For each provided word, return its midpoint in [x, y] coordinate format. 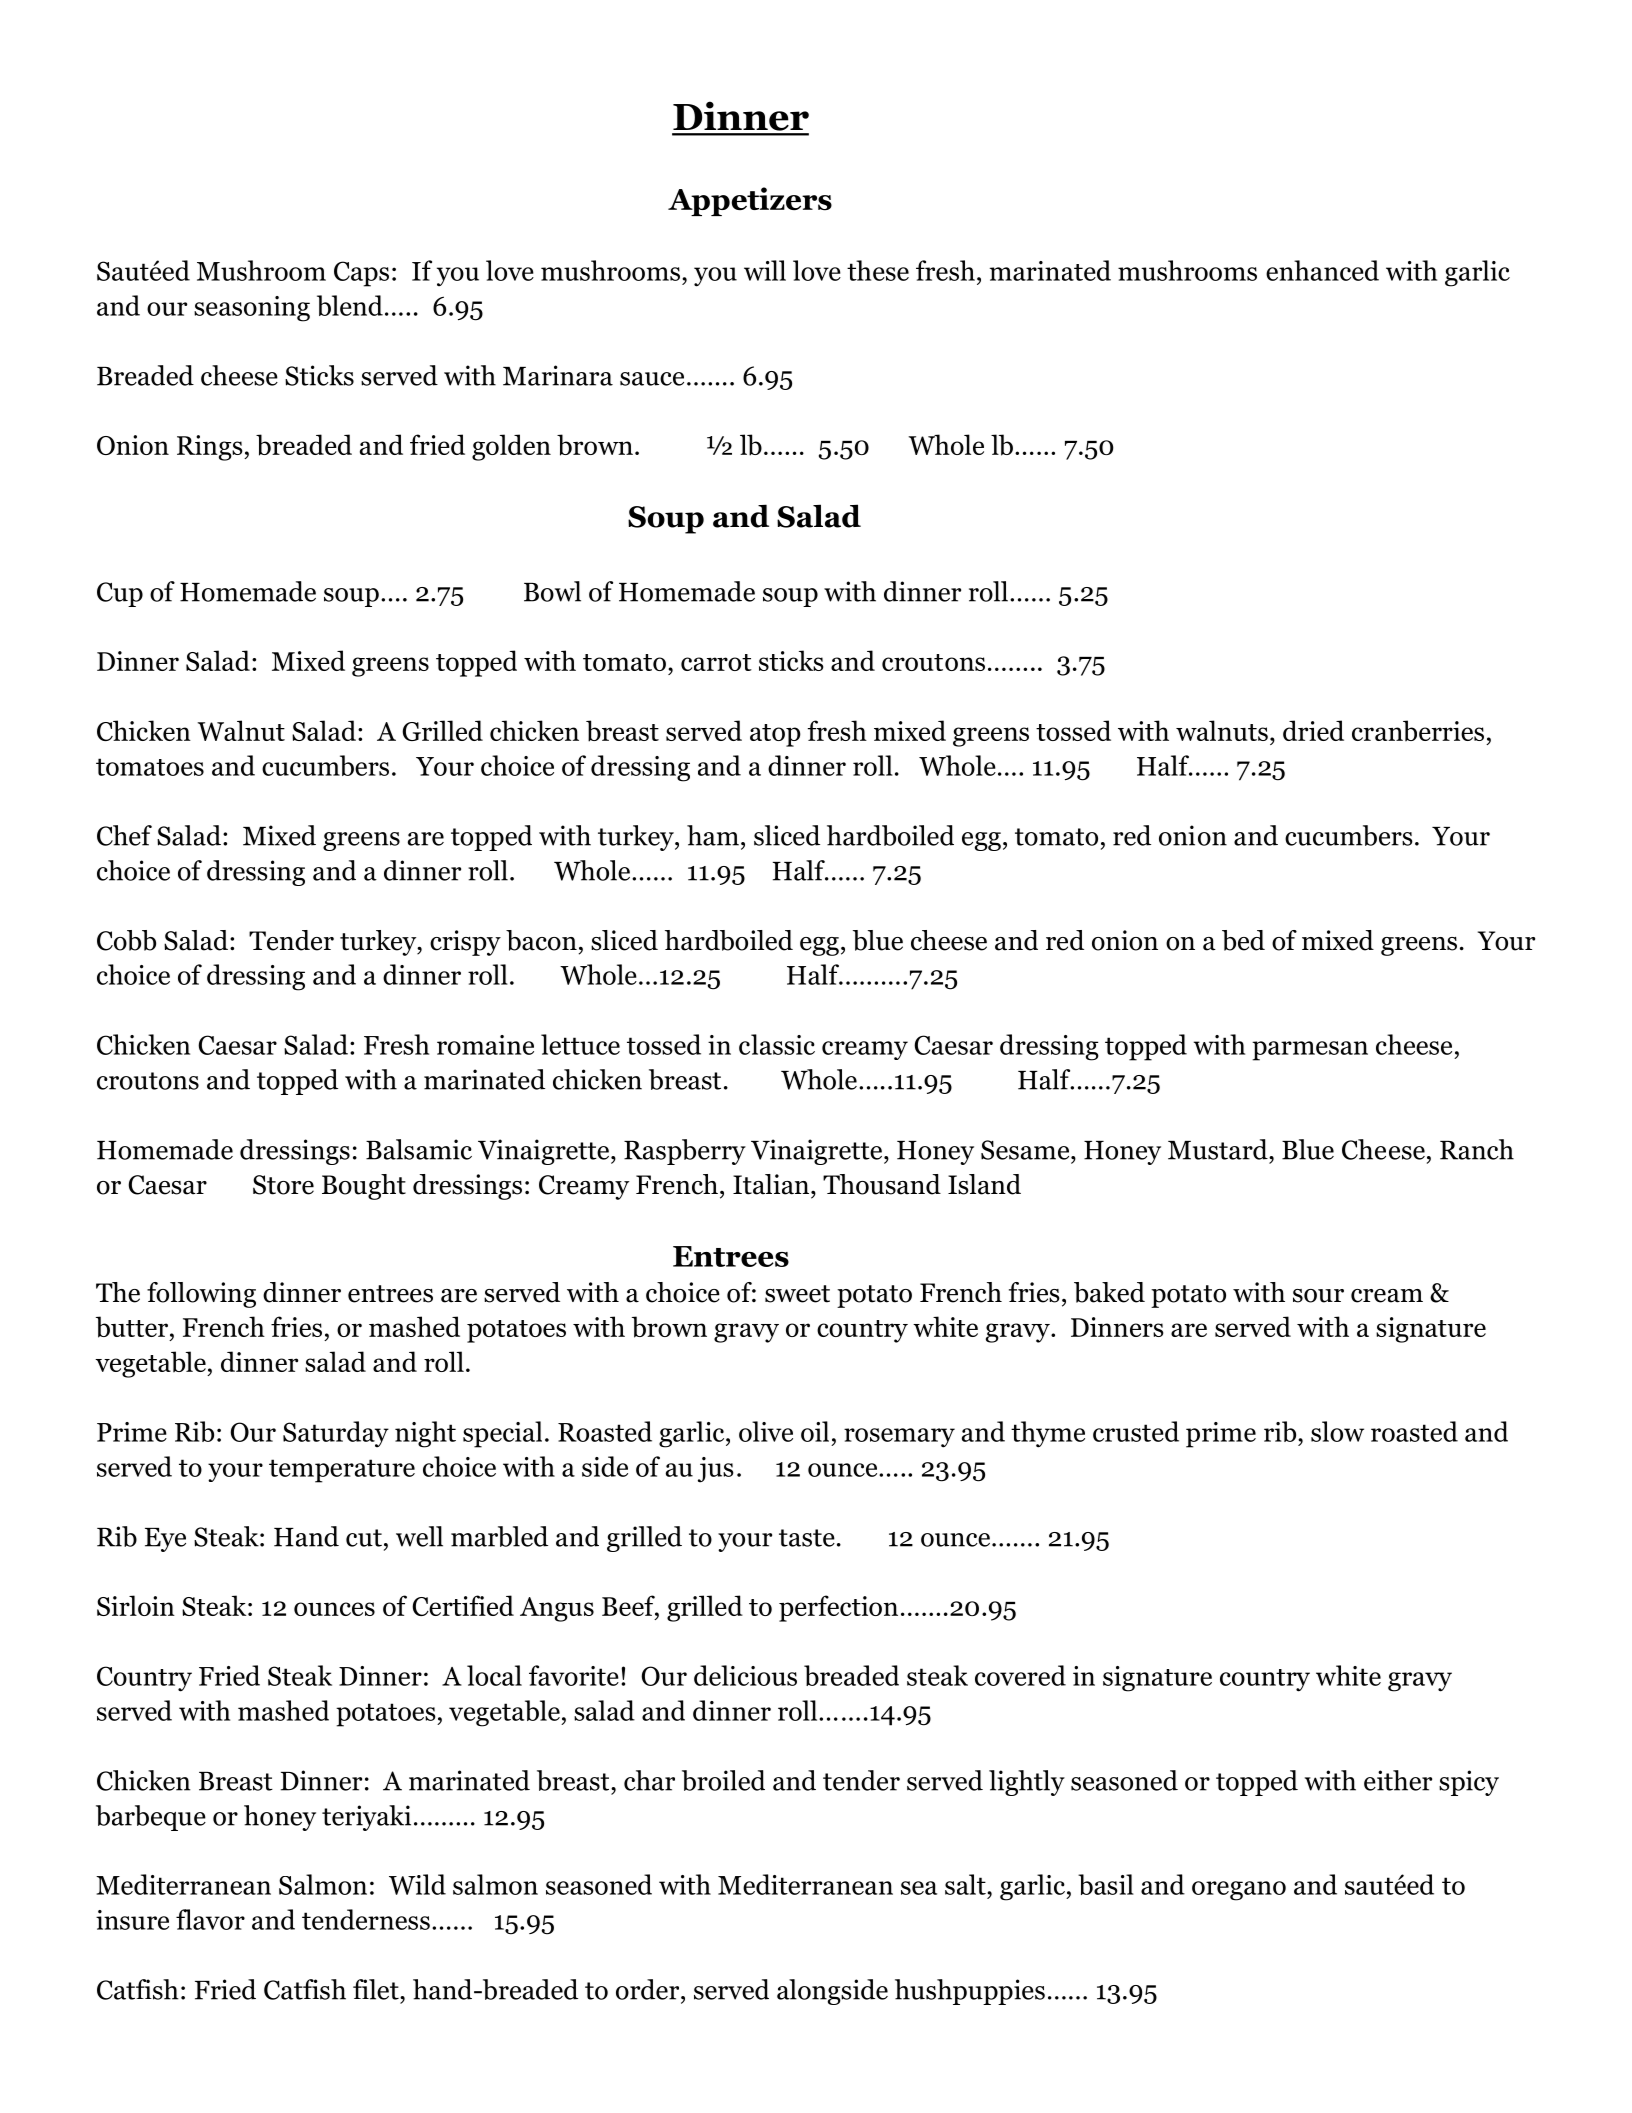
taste [807, 1538]
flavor [210, 1919]
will [765, 270]
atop [775, 735]
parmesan [1310, 1051]
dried [1313, 730]
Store [283, 1185]
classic [777, 1044]
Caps [361, 274]
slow [1337, 1431]
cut [364, 1538]
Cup [120, 594]
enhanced [1322, 270]
